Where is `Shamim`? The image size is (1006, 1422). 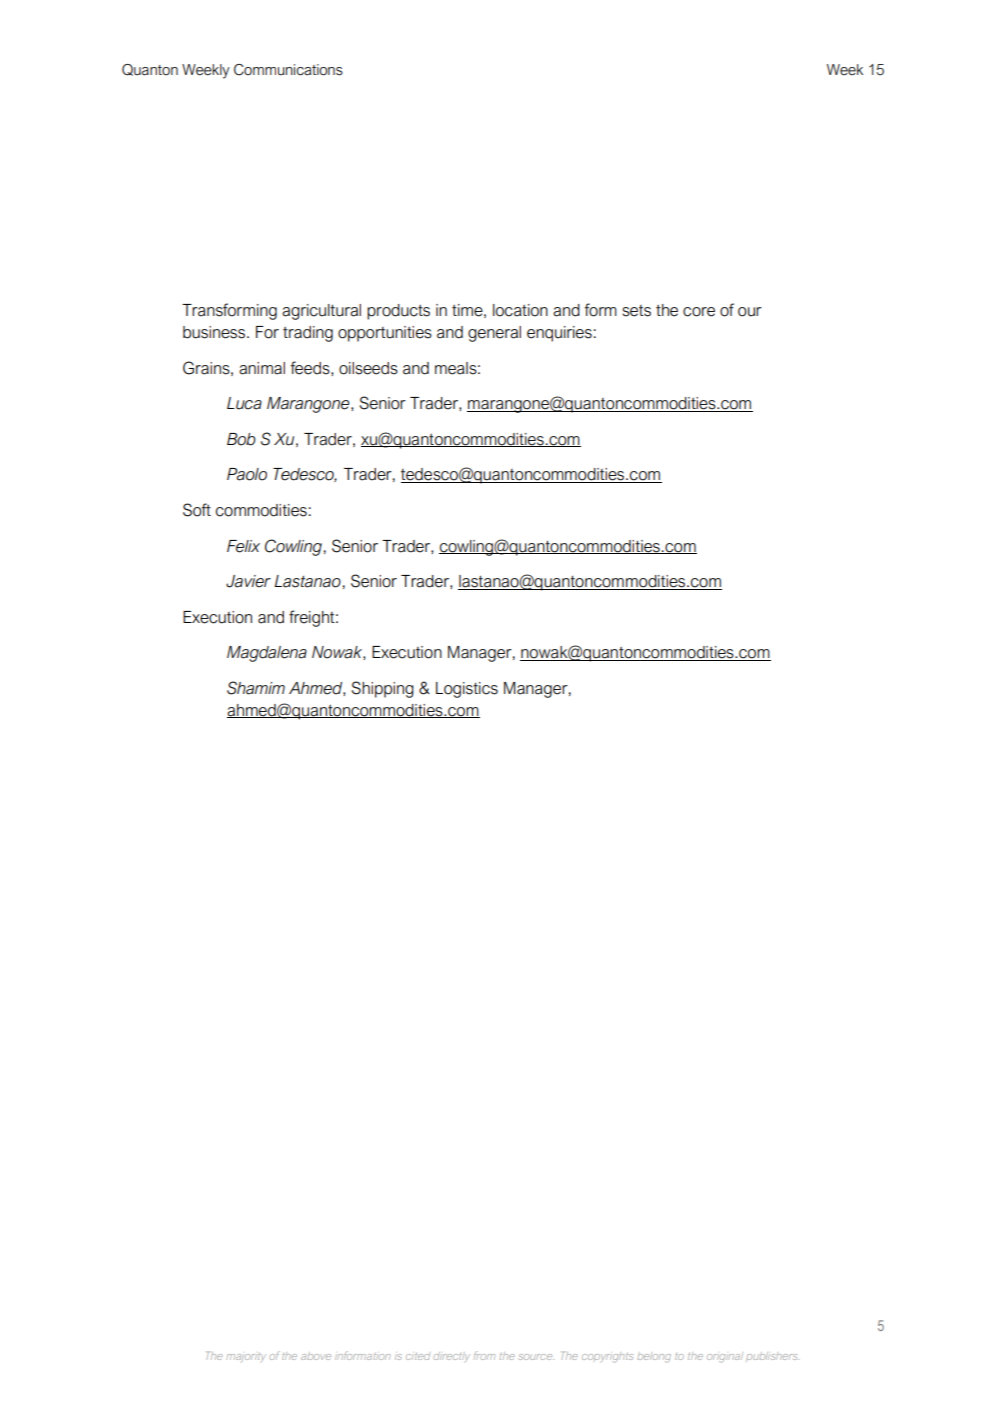
Shamim is located at coordinates (256, 688).
